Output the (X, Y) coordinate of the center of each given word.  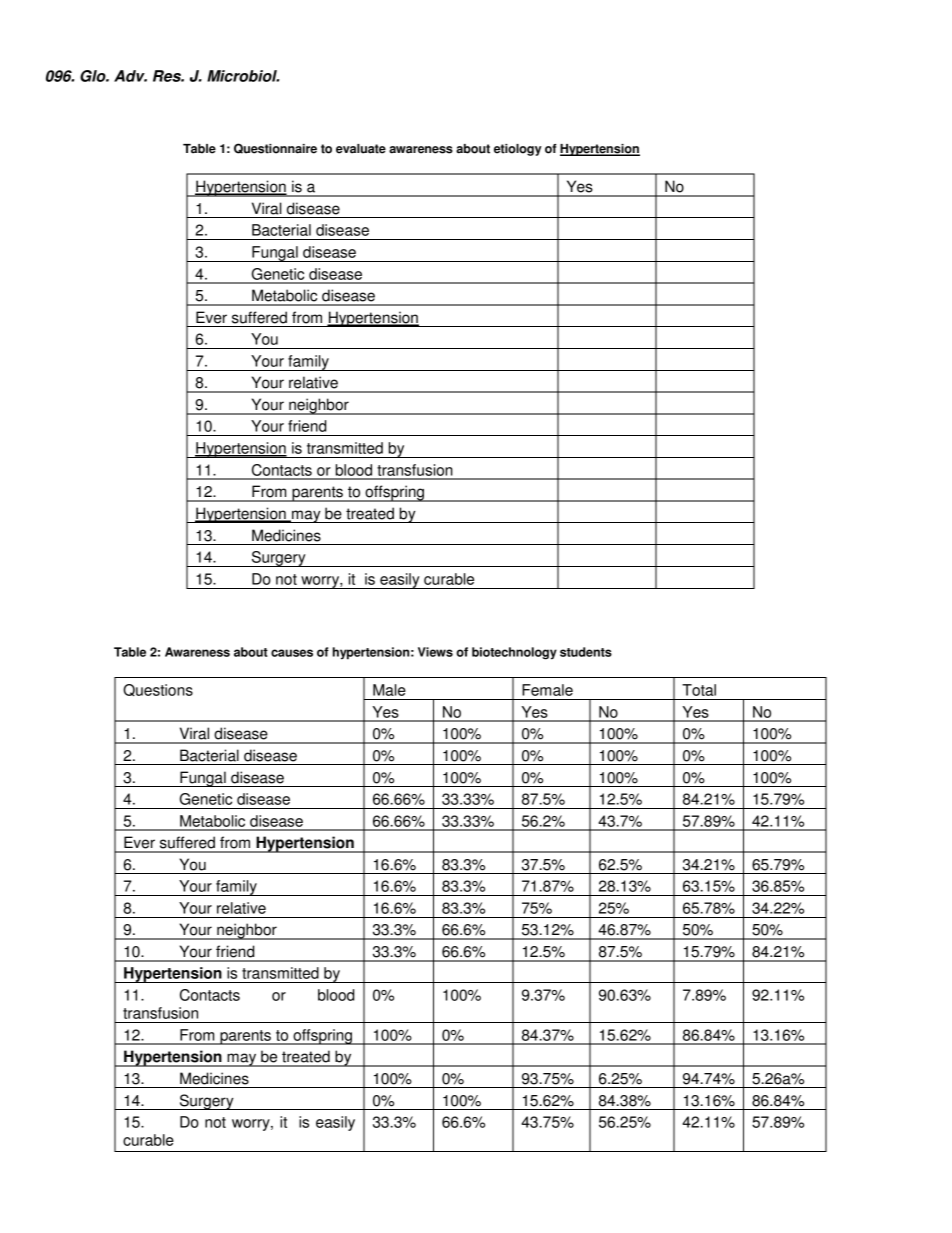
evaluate (361, 149)
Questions (158, 690)
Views (435, 652)
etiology (518, 150)
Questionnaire (275, 148)
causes (292, 653)
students (586, 652)
